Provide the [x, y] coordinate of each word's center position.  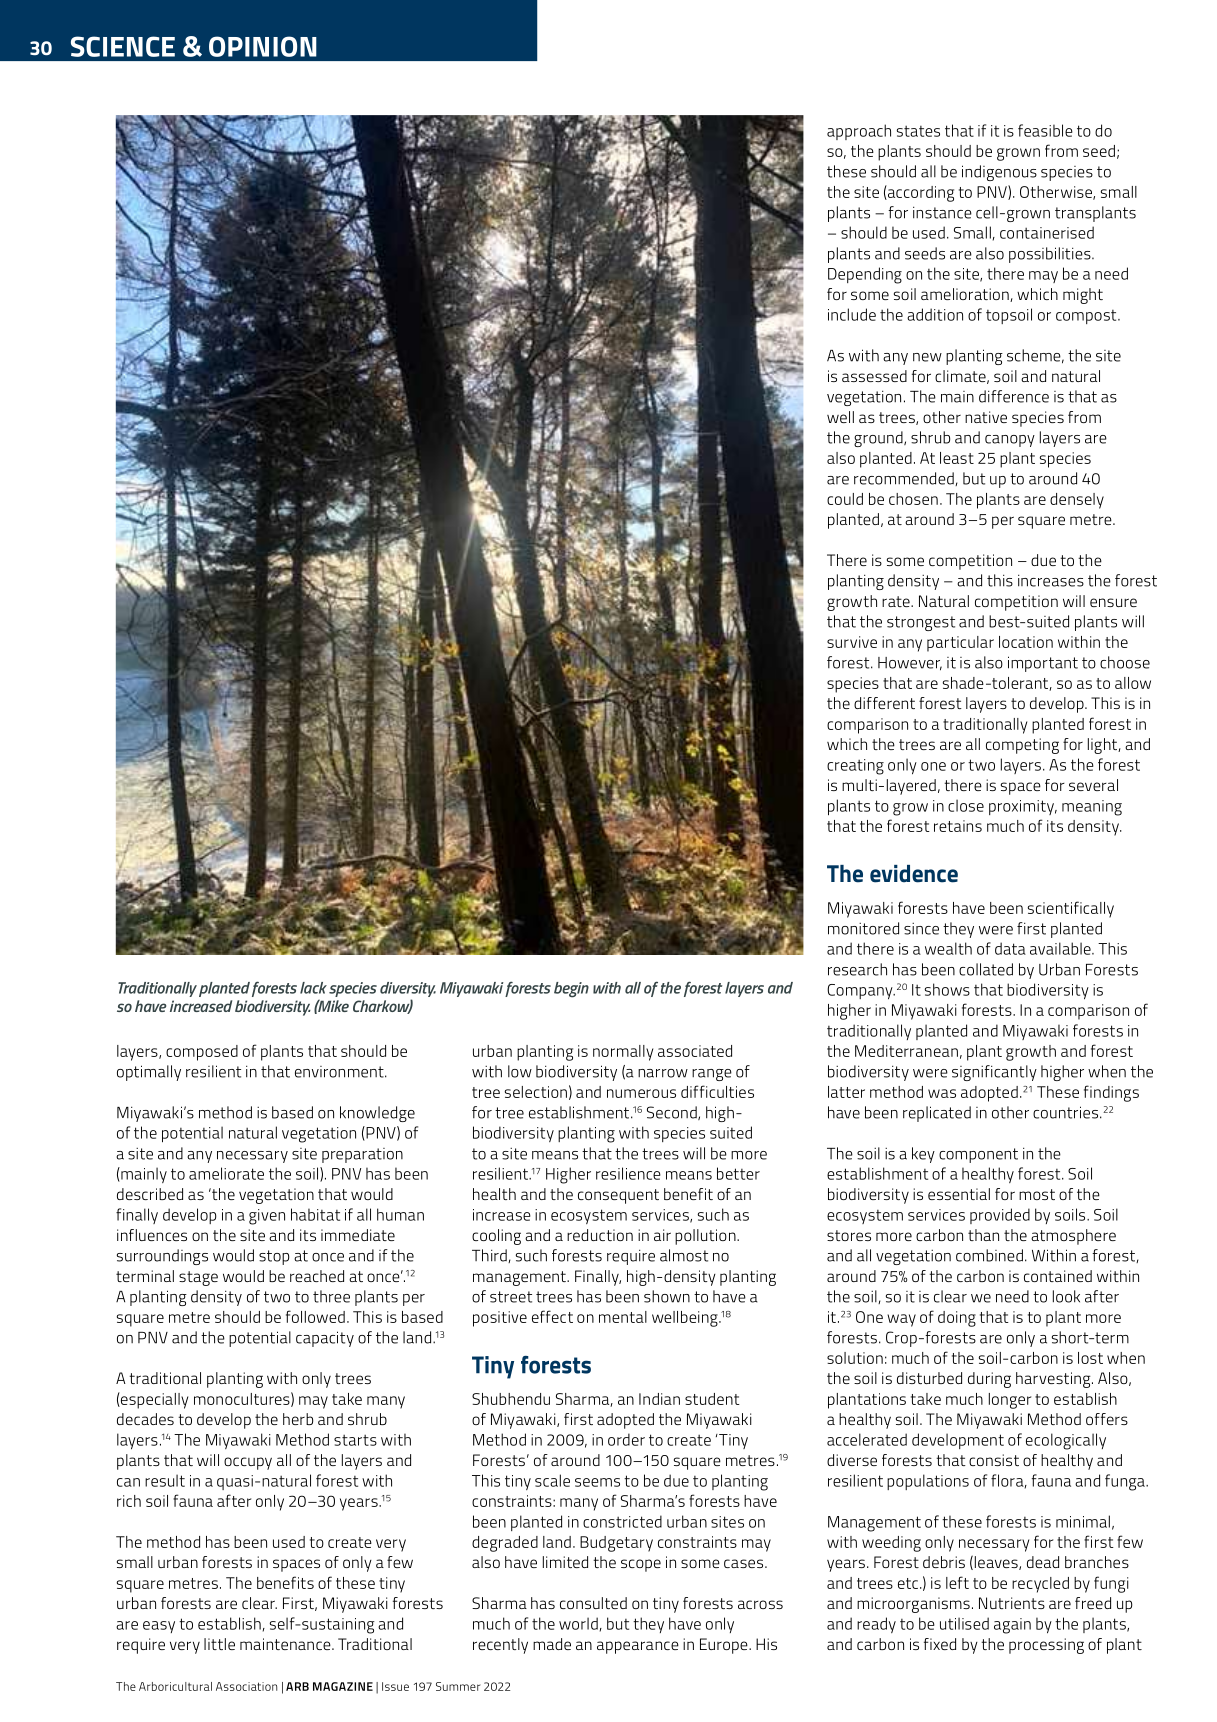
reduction [600, 1235]
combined [989, 1255]
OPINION [263, 46]
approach [859, 132]
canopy [1010, 441]
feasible [1045, 130]
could [845, 499]
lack [313, 988]
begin [571, 990]
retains [958, 826]
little [219, 1644]
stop [274, 1257]
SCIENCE [123, 46]
